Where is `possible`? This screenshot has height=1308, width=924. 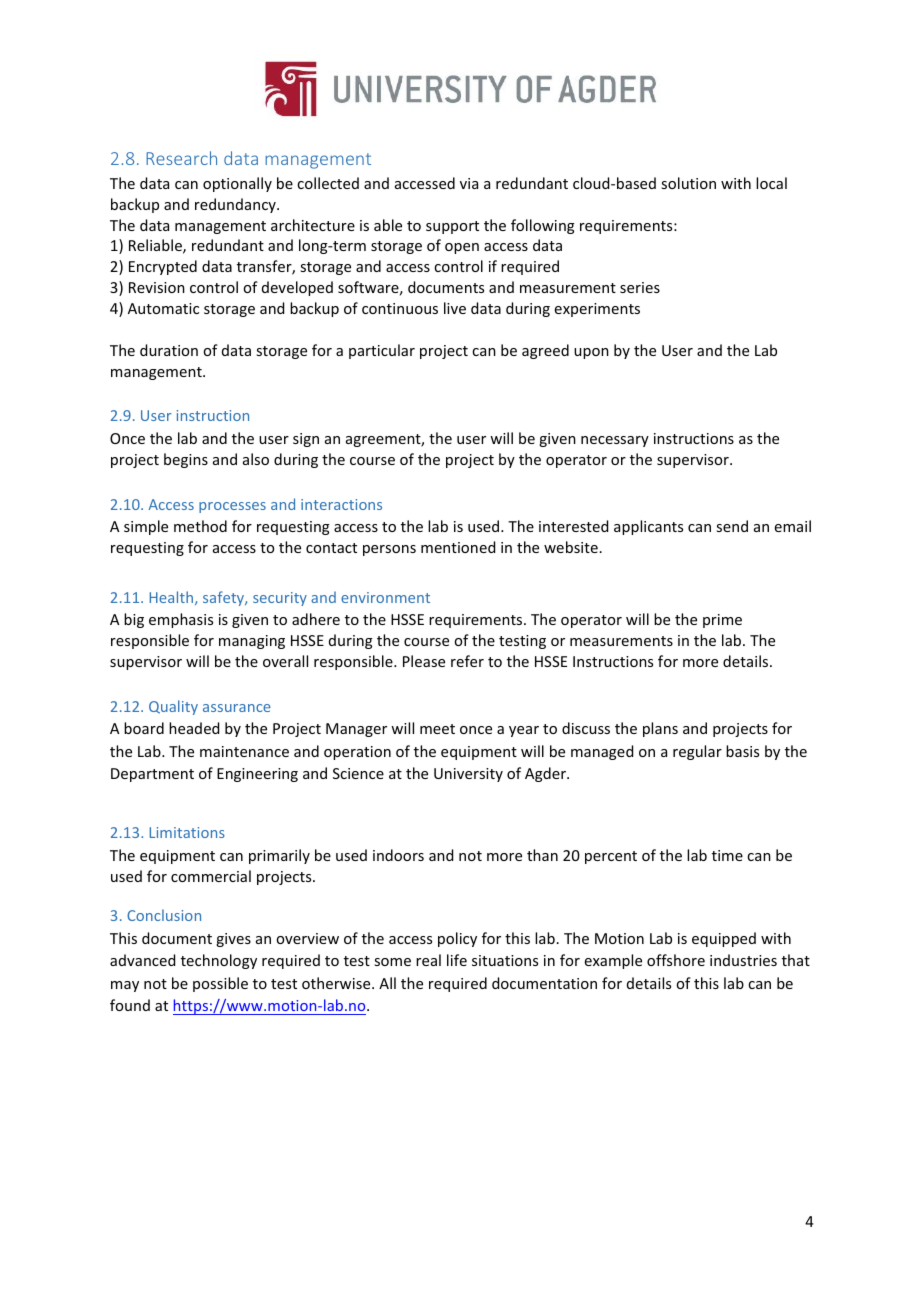 possible is located at coordinates (220, 984).
